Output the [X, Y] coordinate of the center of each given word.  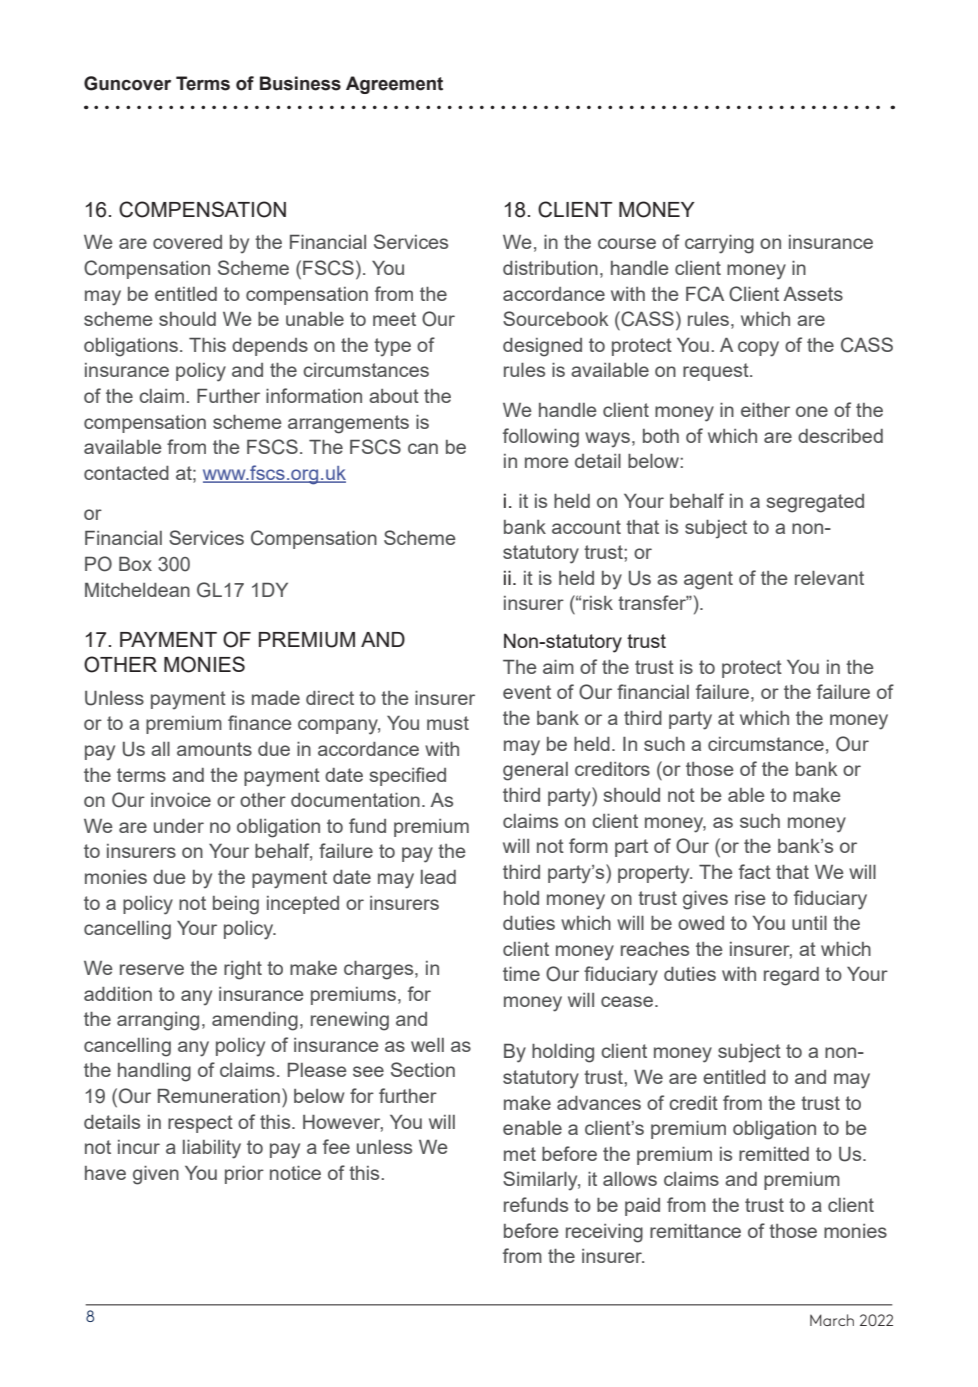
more [547, 462]
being [236, 905]
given [156, 1175]
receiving [604, 1233]
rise [750, 898]
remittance [695, 1231]
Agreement [394, 85]
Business [300, 83]
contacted [126, 473]
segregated [815, 503]
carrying [719, 244]
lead [438, 877]
